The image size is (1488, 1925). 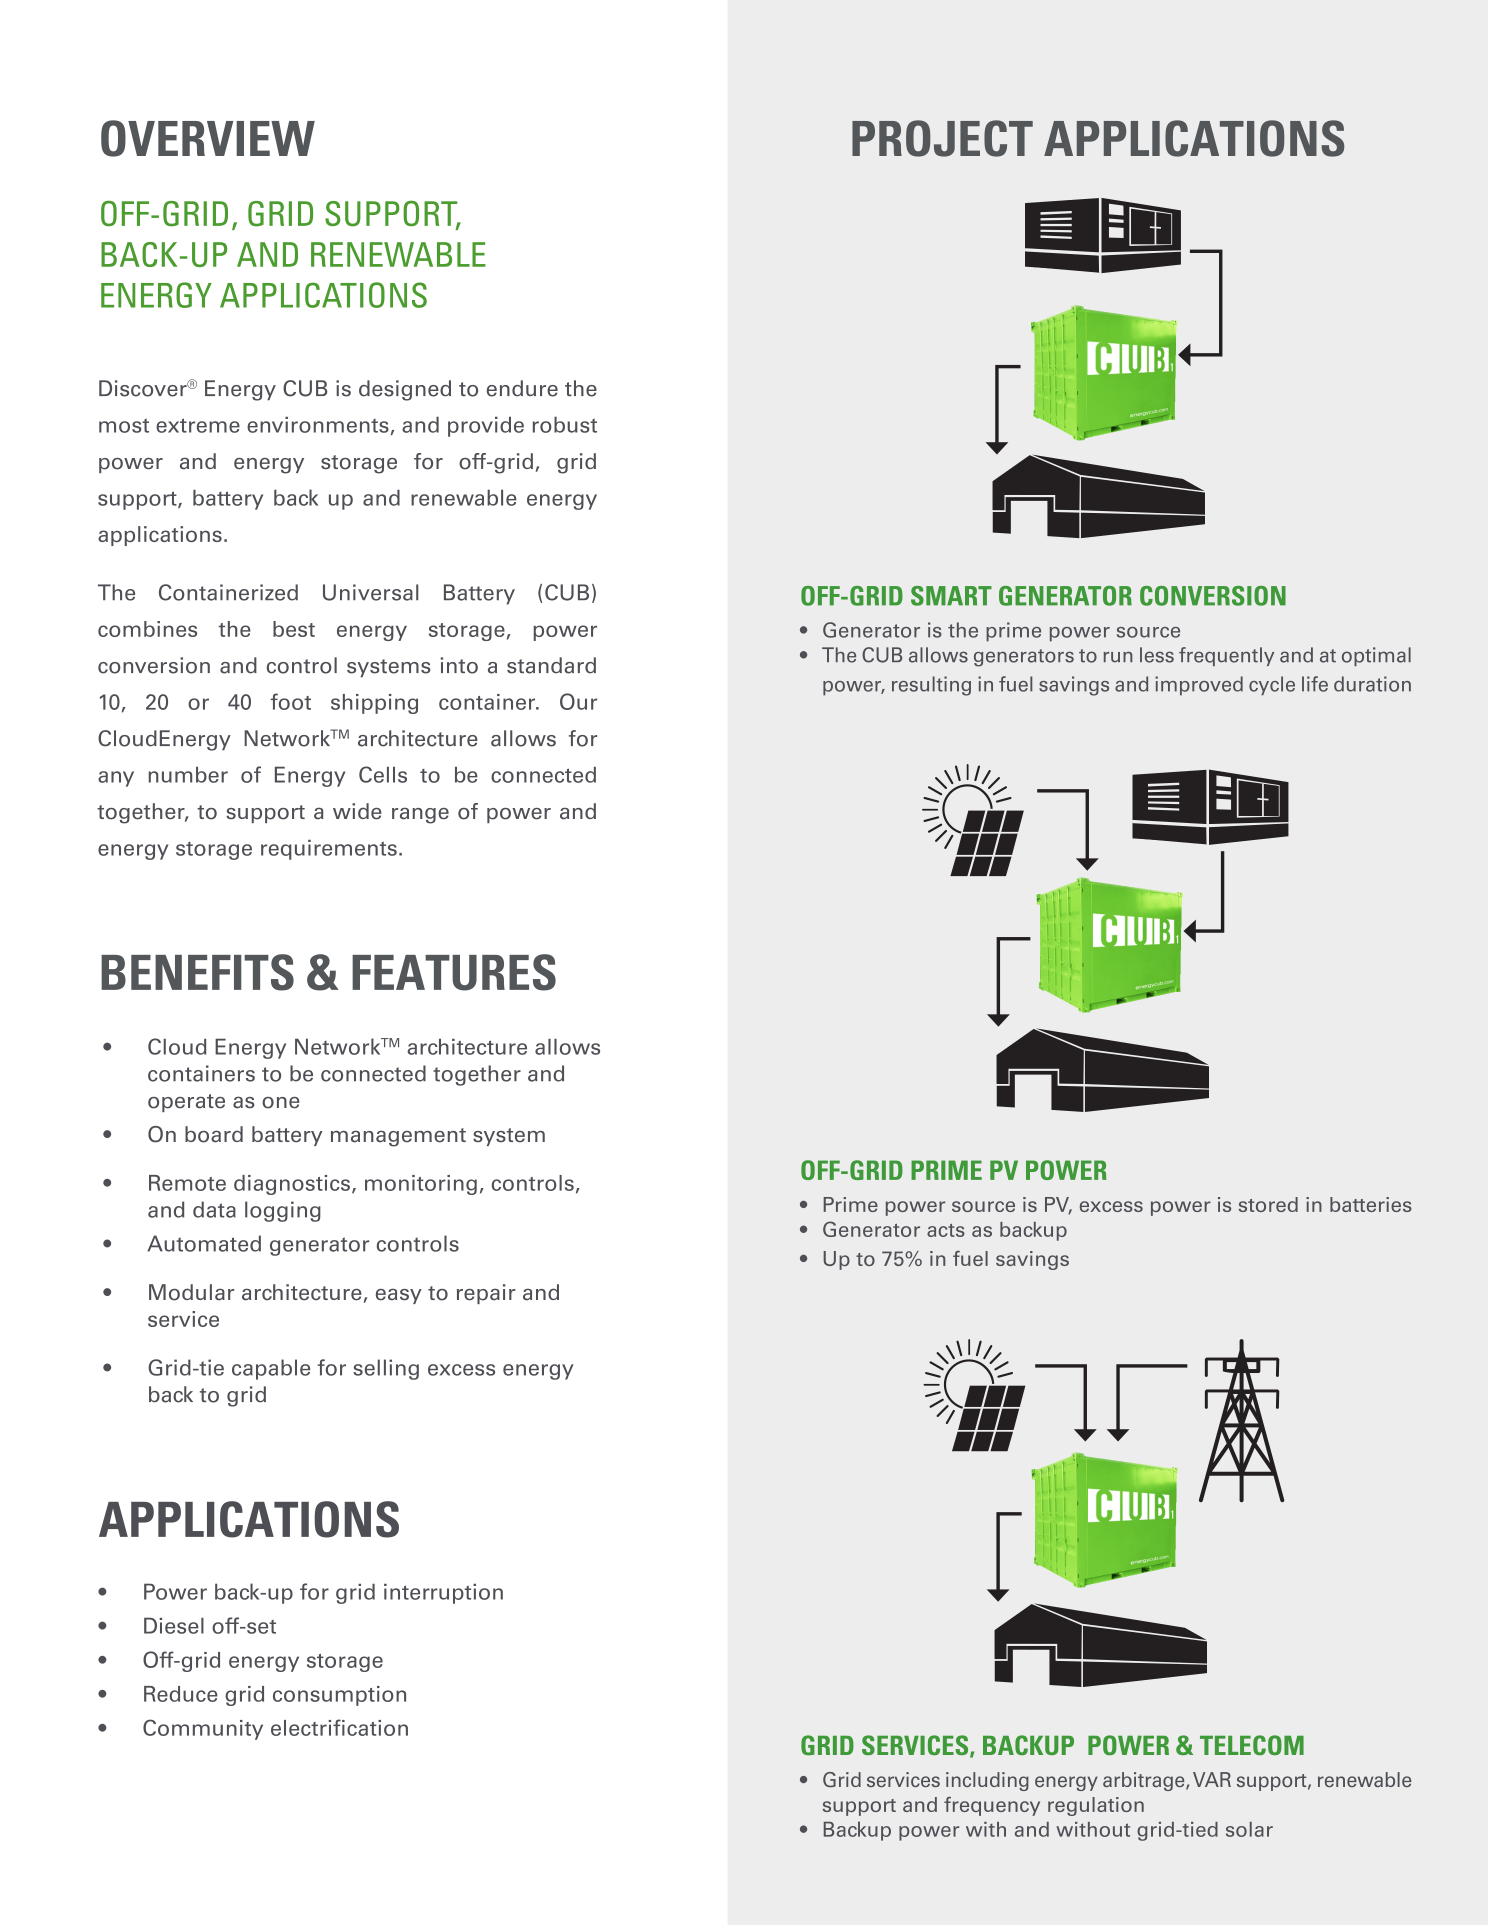 I want to click on acts, so click(x=946, y=1230).
